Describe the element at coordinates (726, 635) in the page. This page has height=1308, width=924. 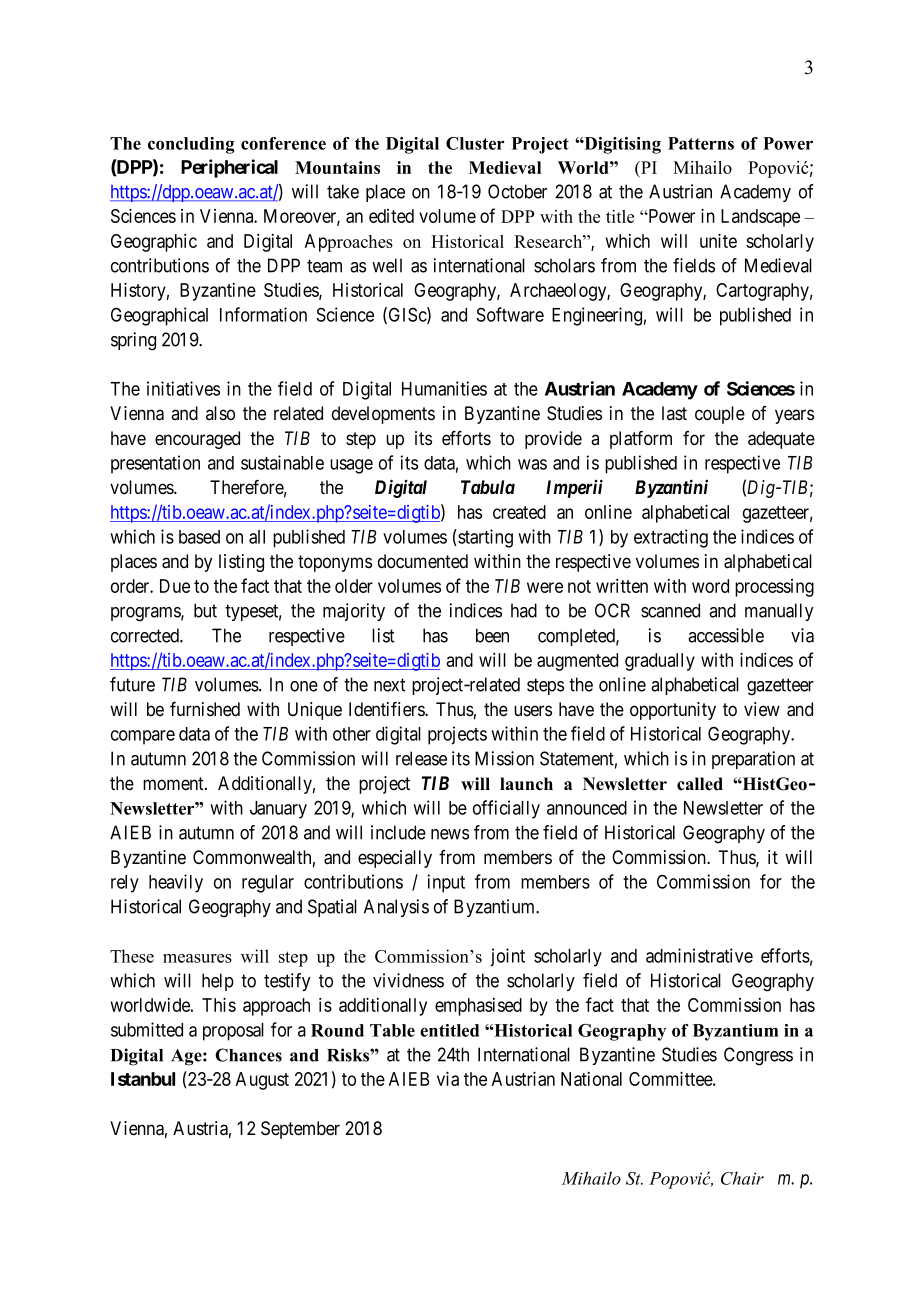
I see `accessible` at that location.
